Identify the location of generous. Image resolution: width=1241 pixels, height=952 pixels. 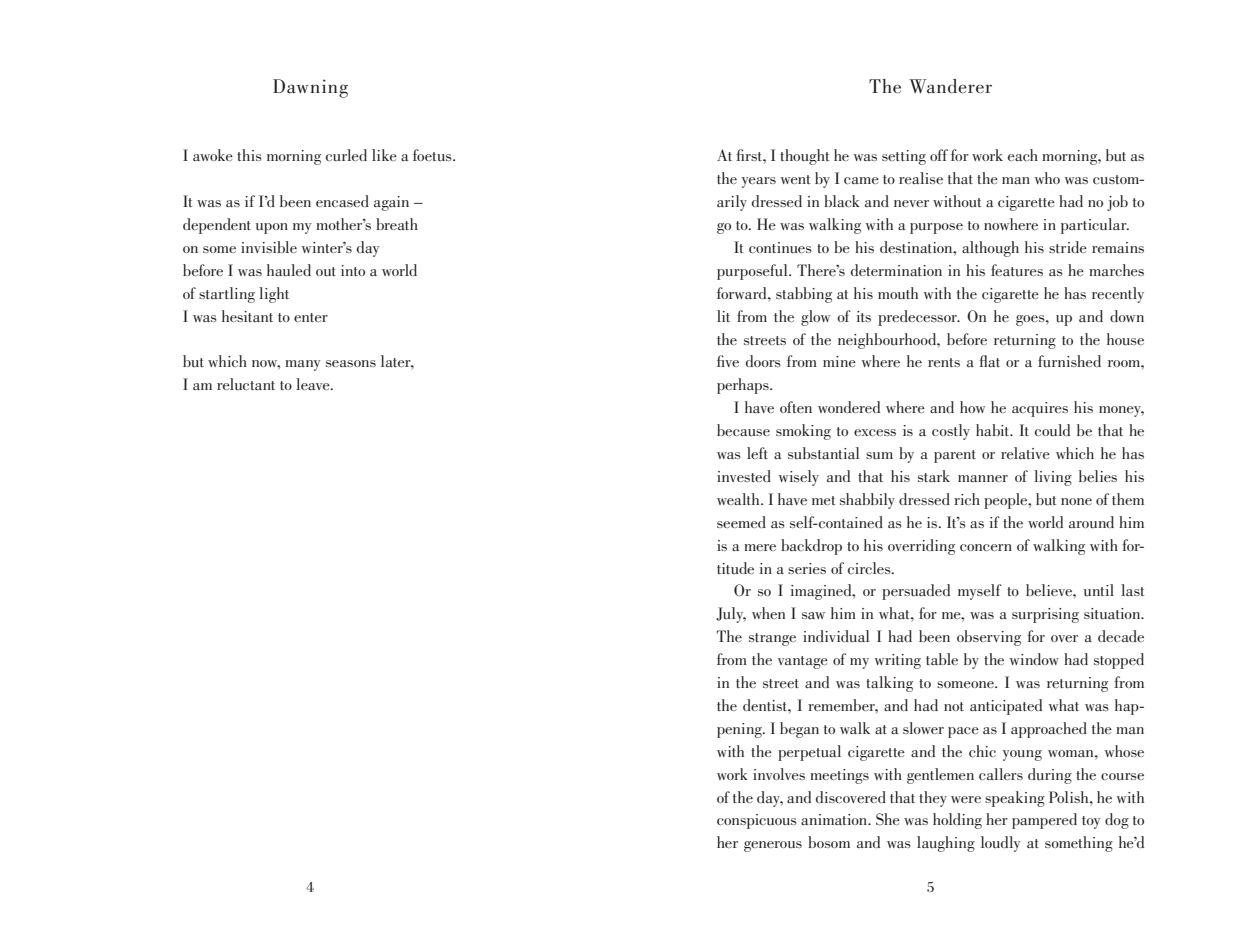
(773, 846).
